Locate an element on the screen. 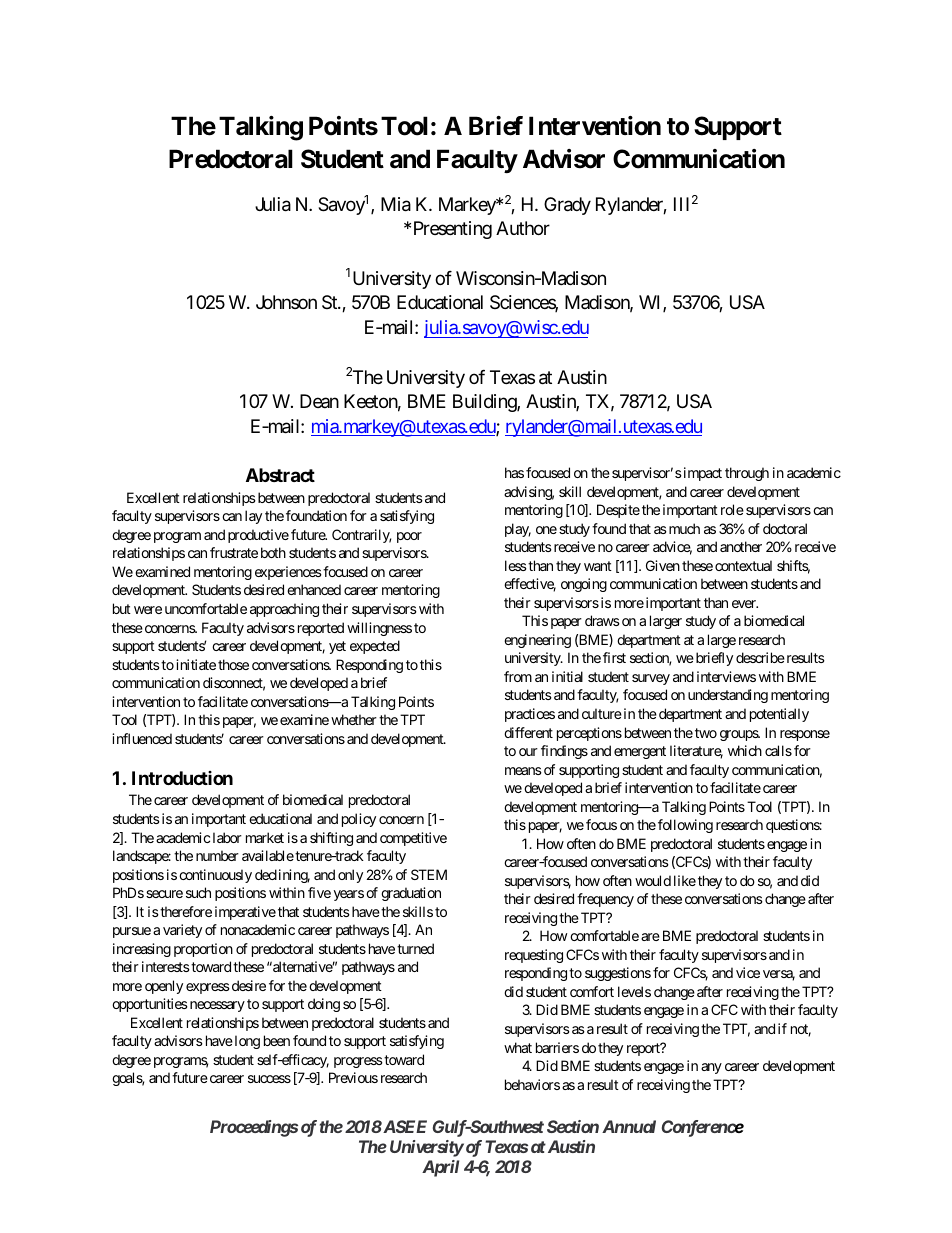 This screenshot has width=952, height=1233. April is located at coordinates (440, 1168).
